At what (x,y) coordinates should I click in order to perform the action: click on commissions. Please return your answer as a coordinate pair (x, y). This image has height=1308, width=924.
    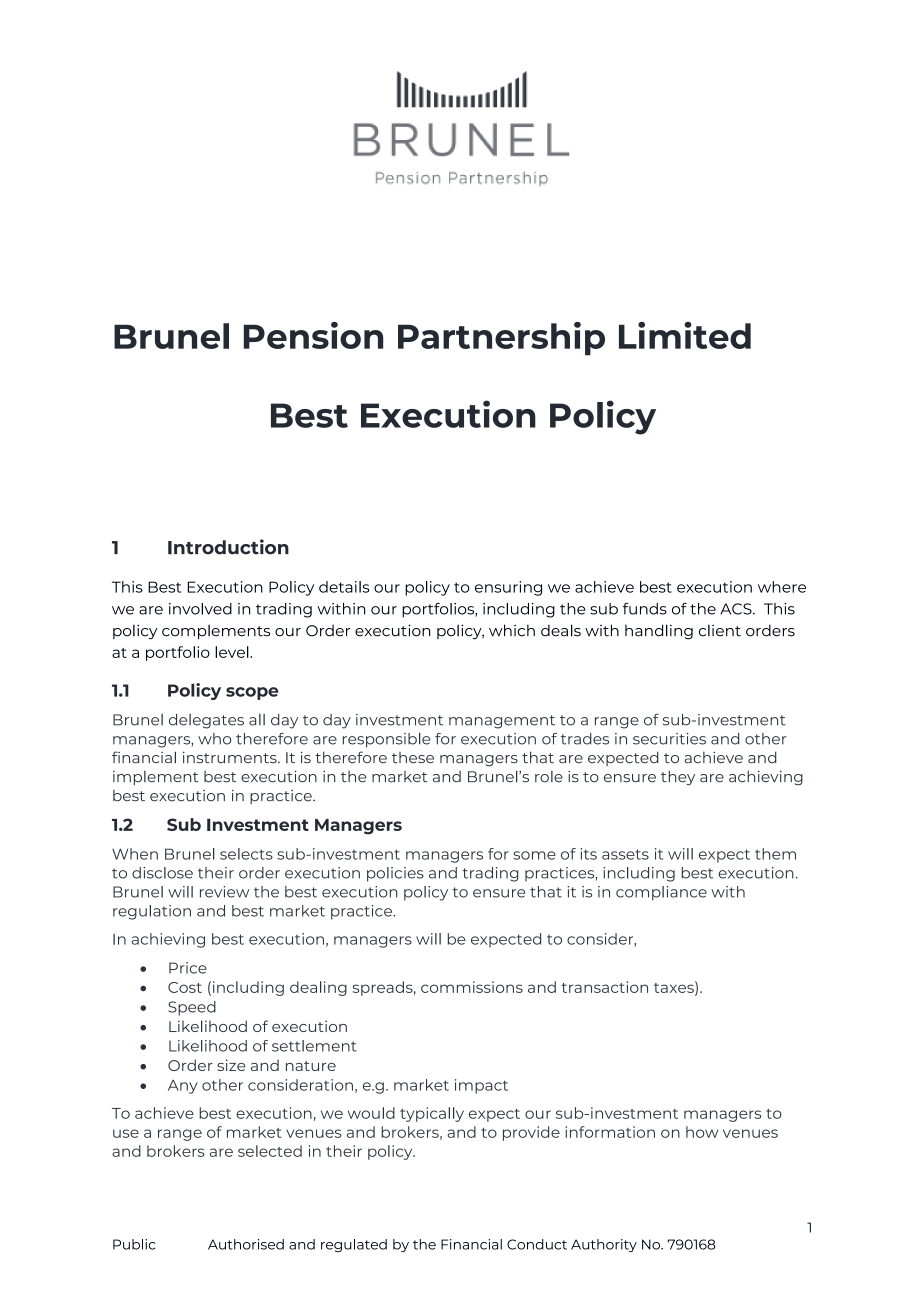
    Looking at the image, I should click on (472, 987).
